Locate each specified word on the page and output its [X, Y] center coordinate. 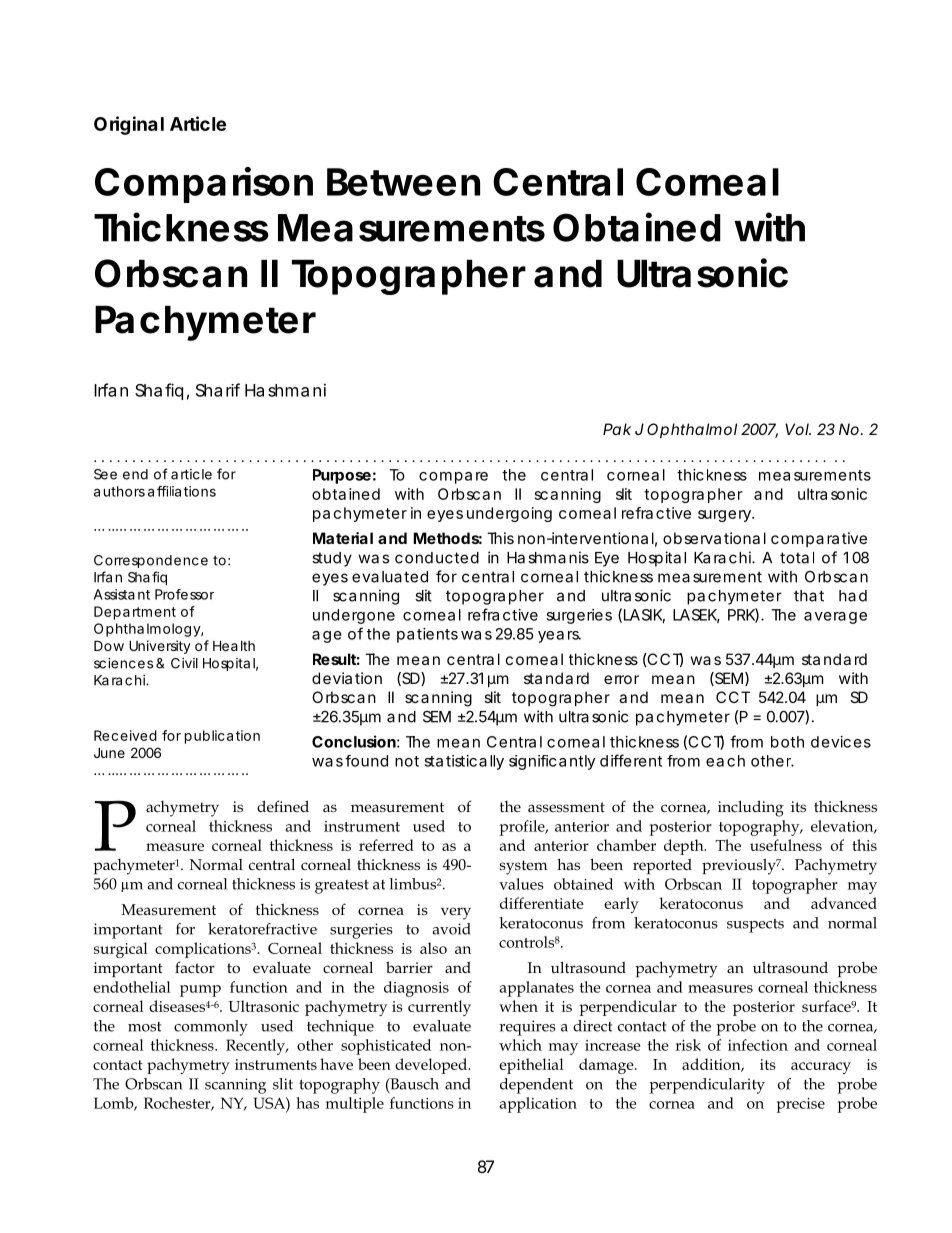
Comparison [204, 185]
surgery [725, 516]
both [787, 742]
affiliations [182, 491]
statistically [464, 762]
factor [195, 967]
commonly [211, 1028]
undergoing [509, 514]
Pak [617, 429]
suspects [755, 926]
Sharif [218, 390]
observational [714, 538]
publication [222, 737]
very [456, 913]
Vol [797, 429]
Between [403, 182]
